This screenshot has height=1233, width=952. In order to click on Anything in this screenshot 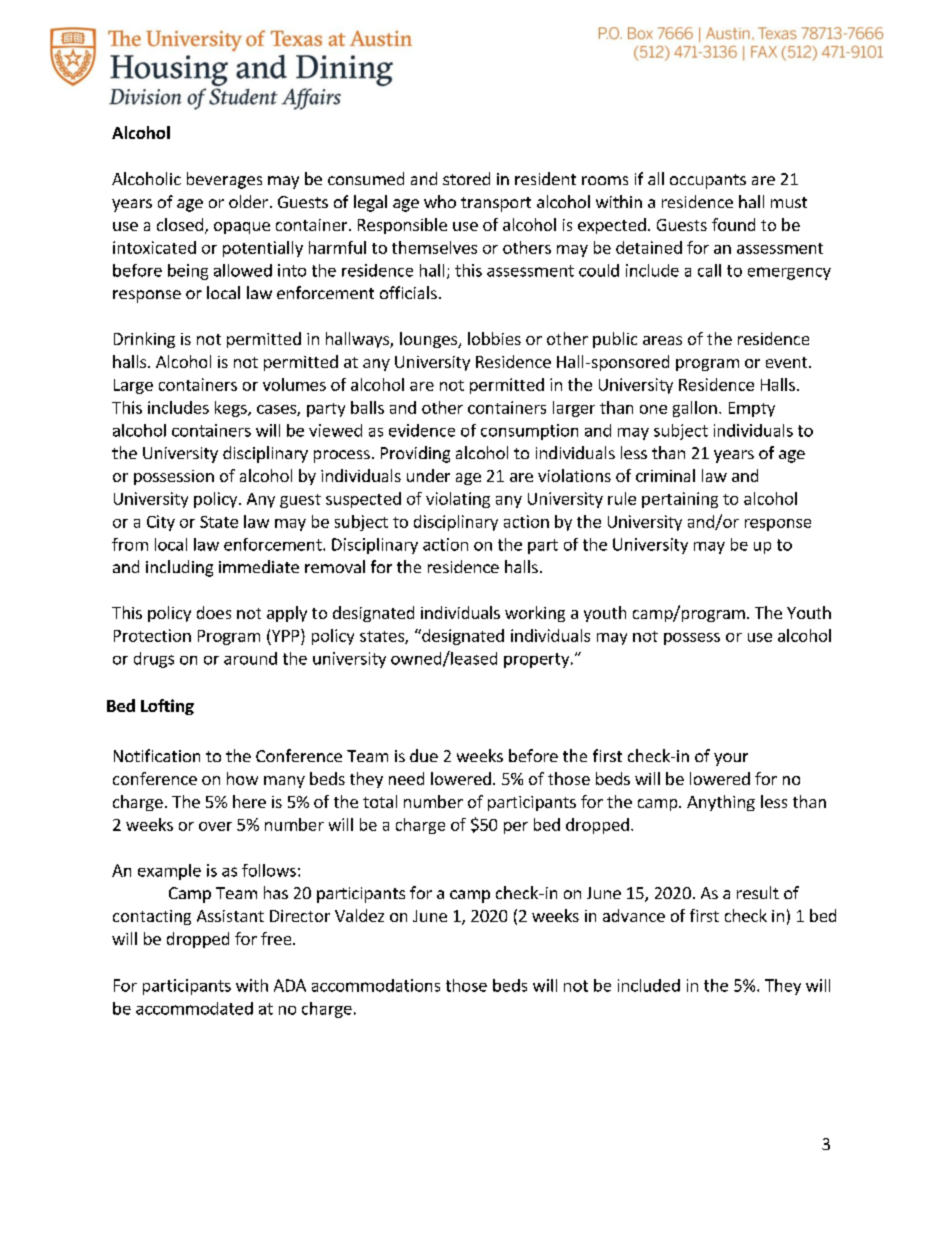, I will do `click(721, 803)`.
